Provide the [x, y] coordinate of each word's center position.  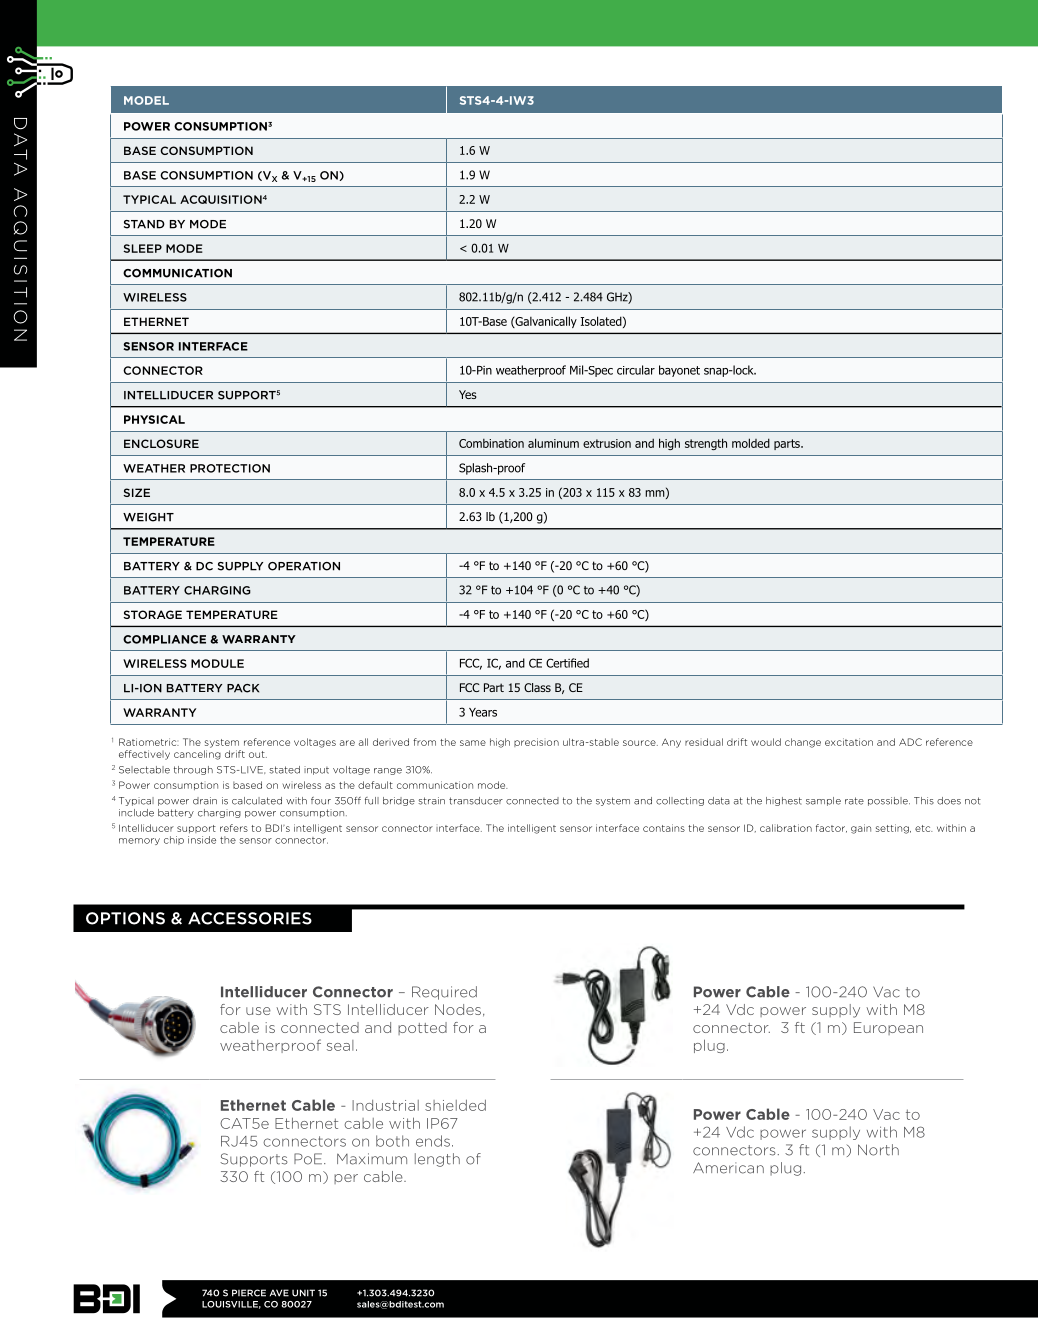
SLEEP [142, 248]
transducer [476, 801]
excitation [849, 742]
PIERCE [249, 1293]
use [258, 1011]
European [888, 1028]
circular [636, 370]
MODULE [217, 663]
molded [751, 443]
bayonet [679, 371]
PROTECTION [230, 468]
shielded [455, 1105]
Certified [567, 663]
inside [202, 840]
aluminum [553, 443]
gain [861, 829]
